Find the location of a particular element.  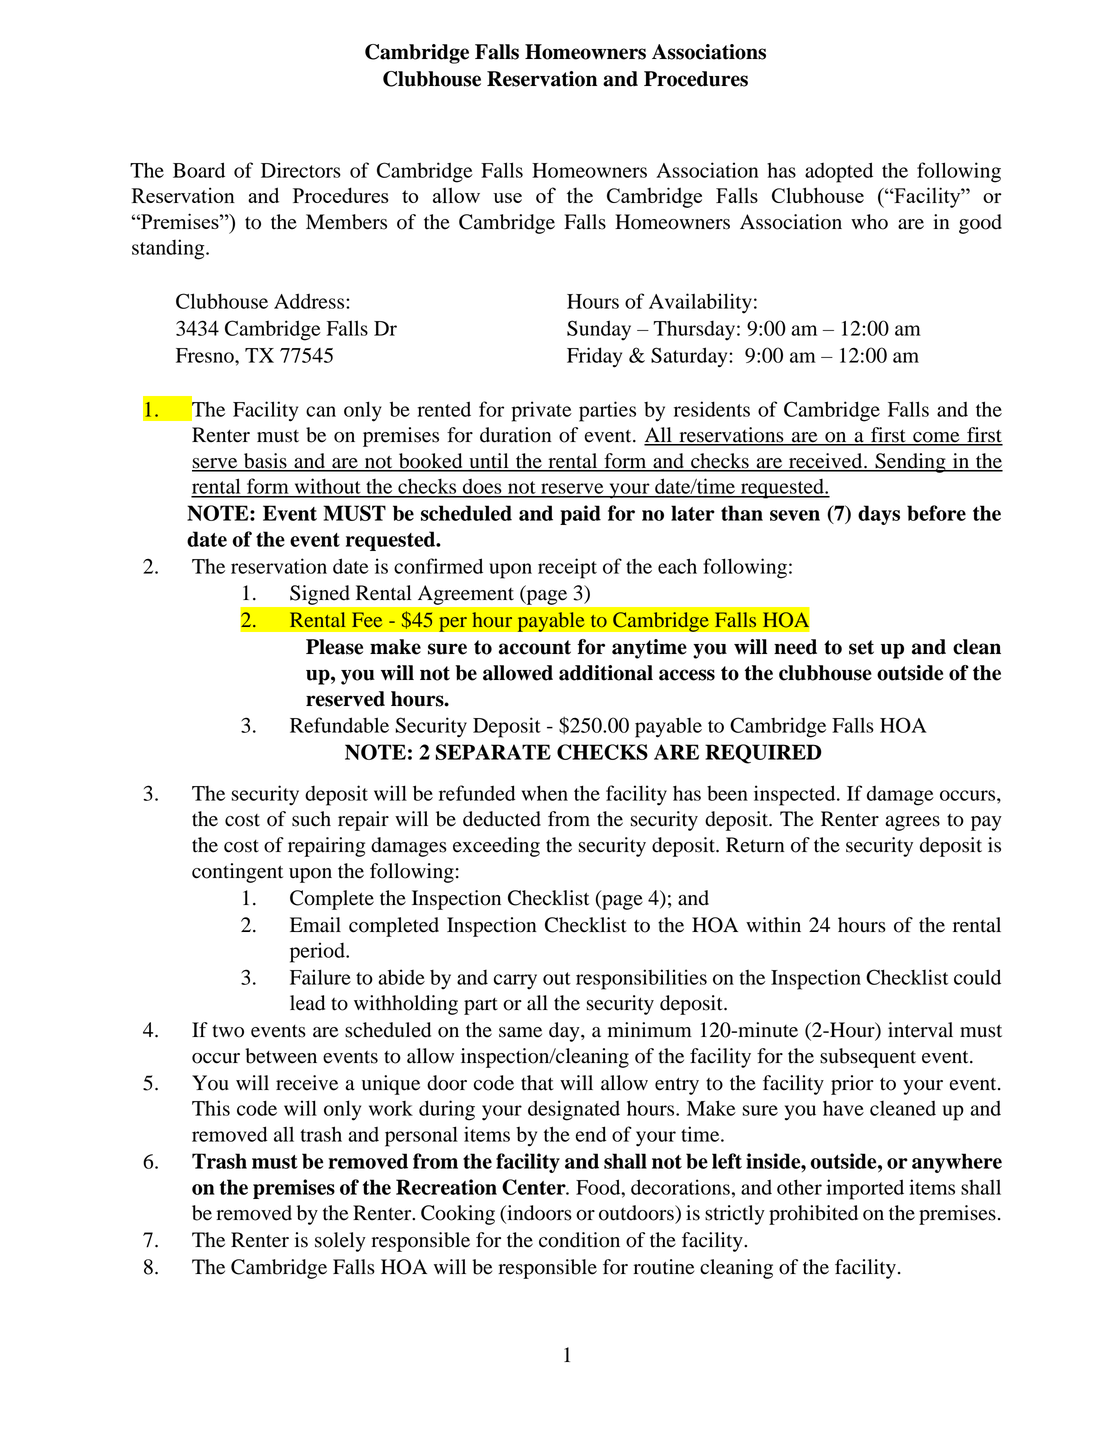

Sending is located at coordinates (910, 463).
